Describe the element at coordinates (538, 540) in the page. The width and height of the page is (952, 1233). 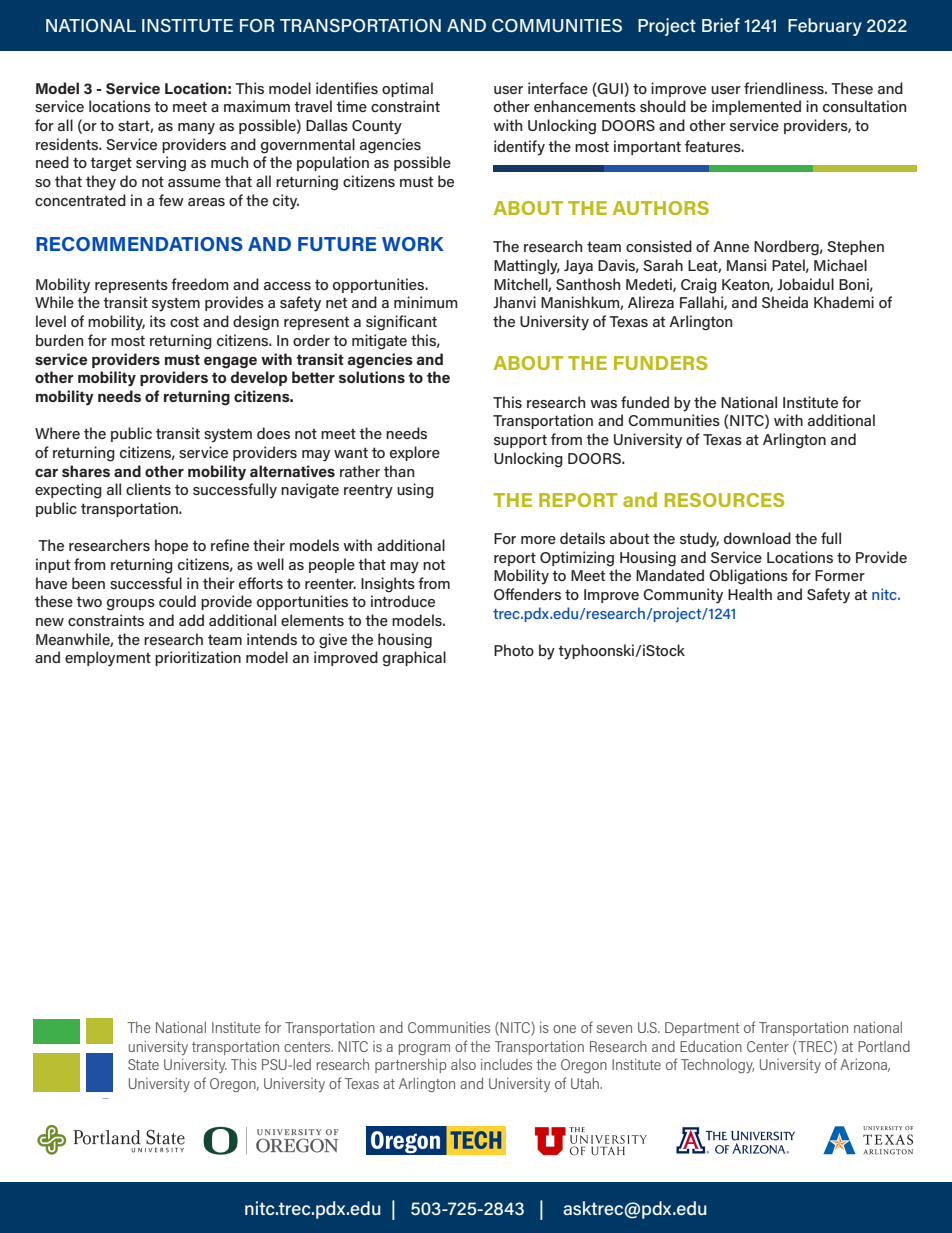
I see `more` at that location.
